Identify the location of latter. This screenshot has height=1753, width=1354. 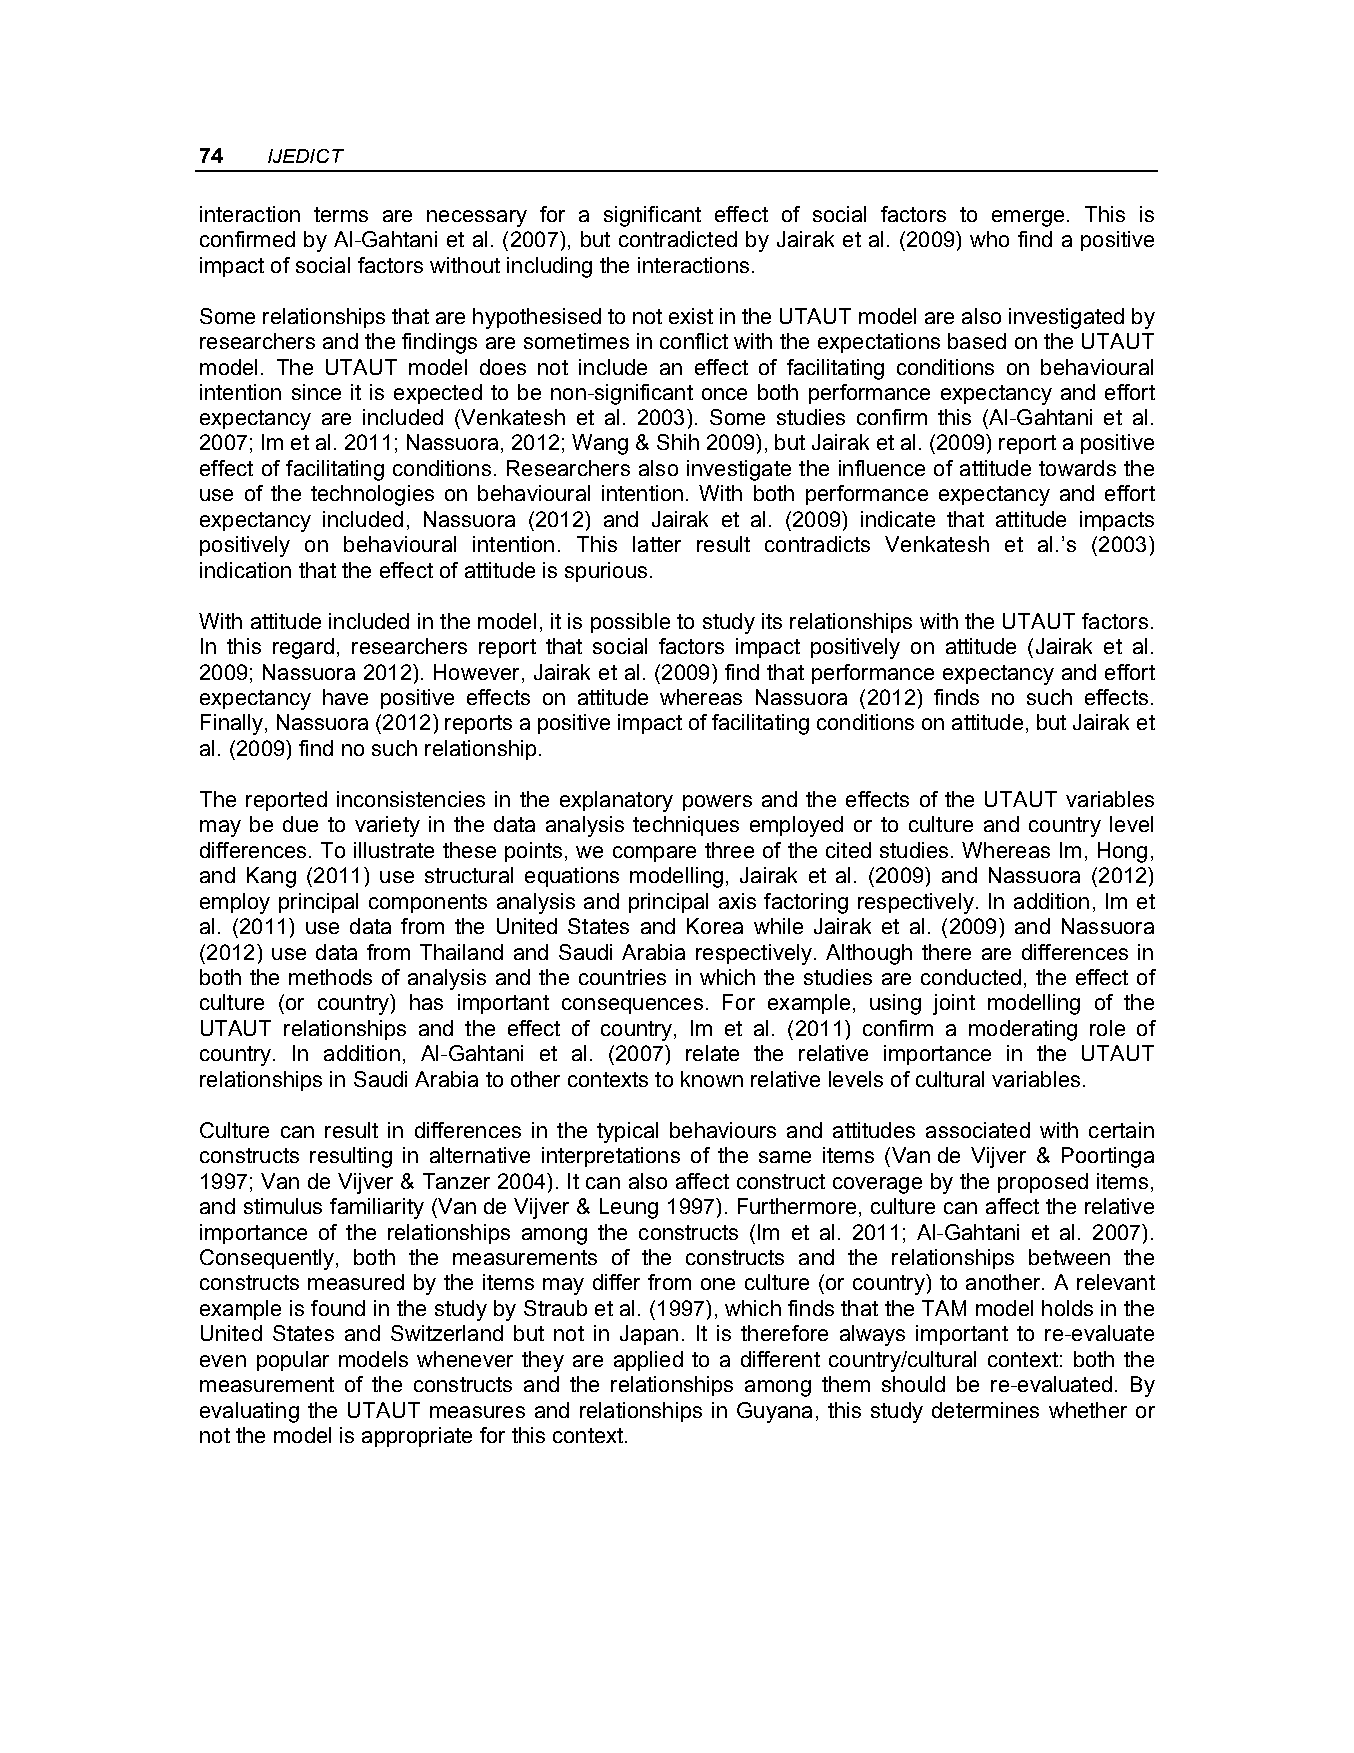
(657, 544).
